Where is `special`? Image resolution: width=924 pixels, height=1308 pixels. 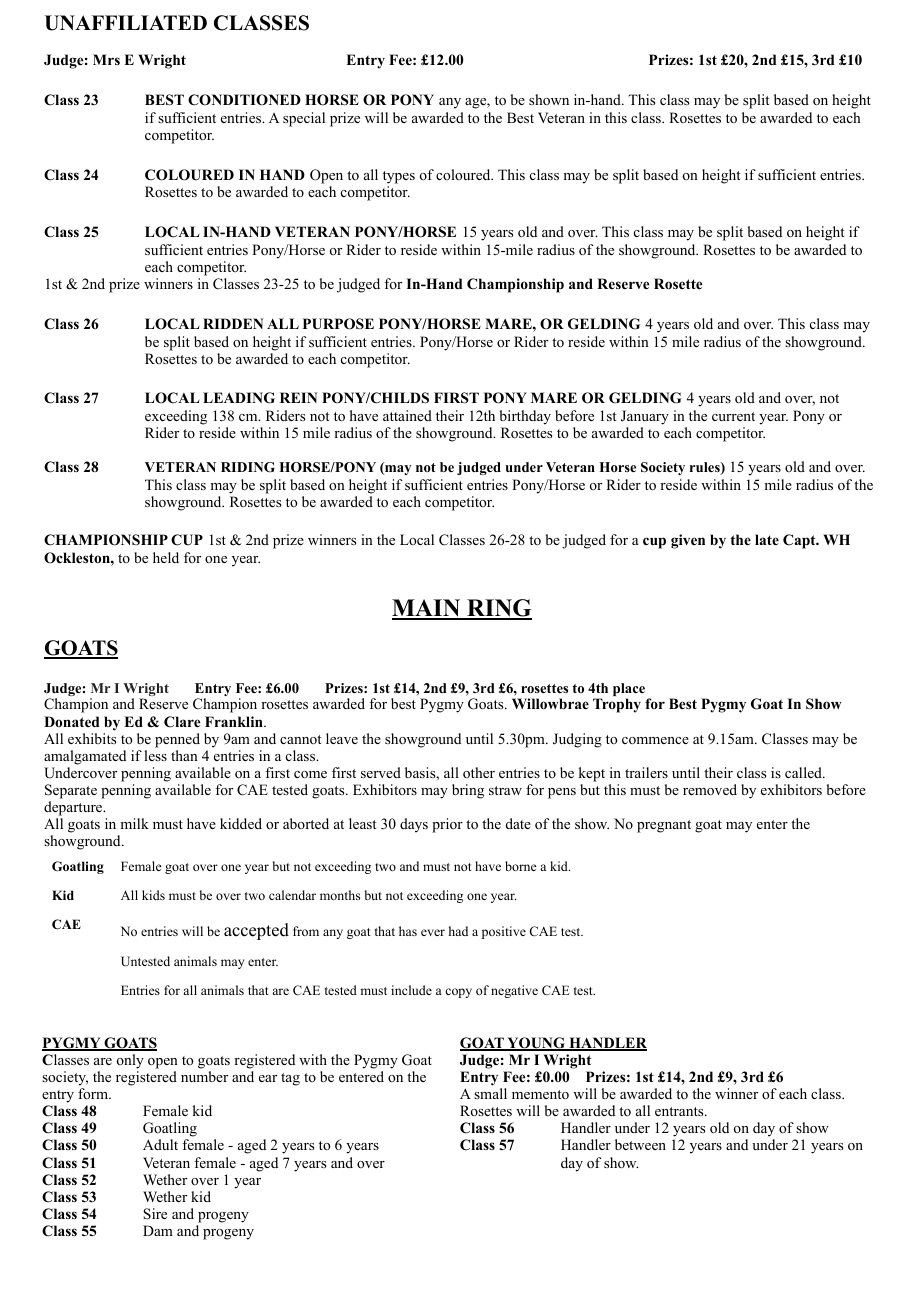
special is located at coordinates (304, 119).
